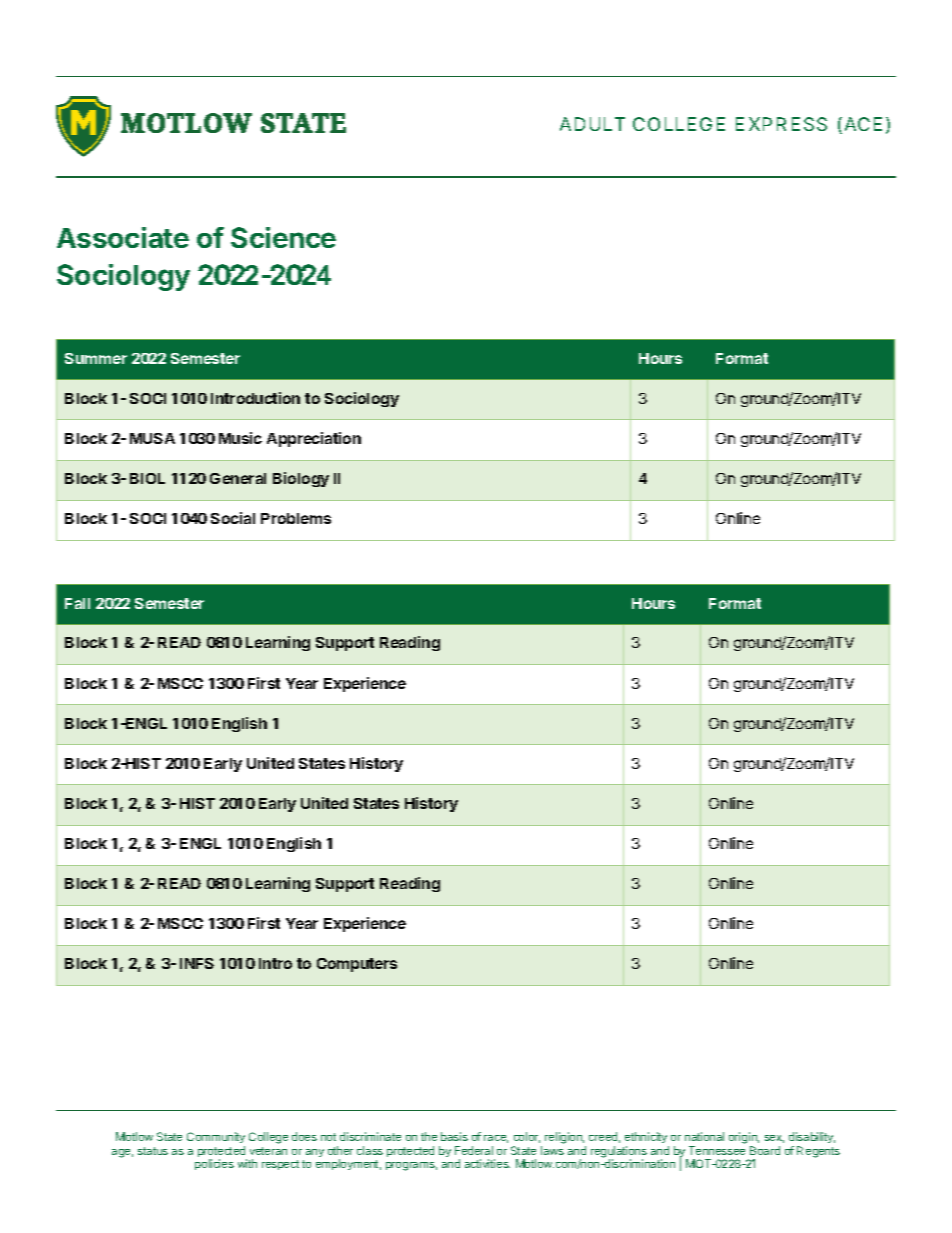  I want to click on Fall, so click(77, 603).
